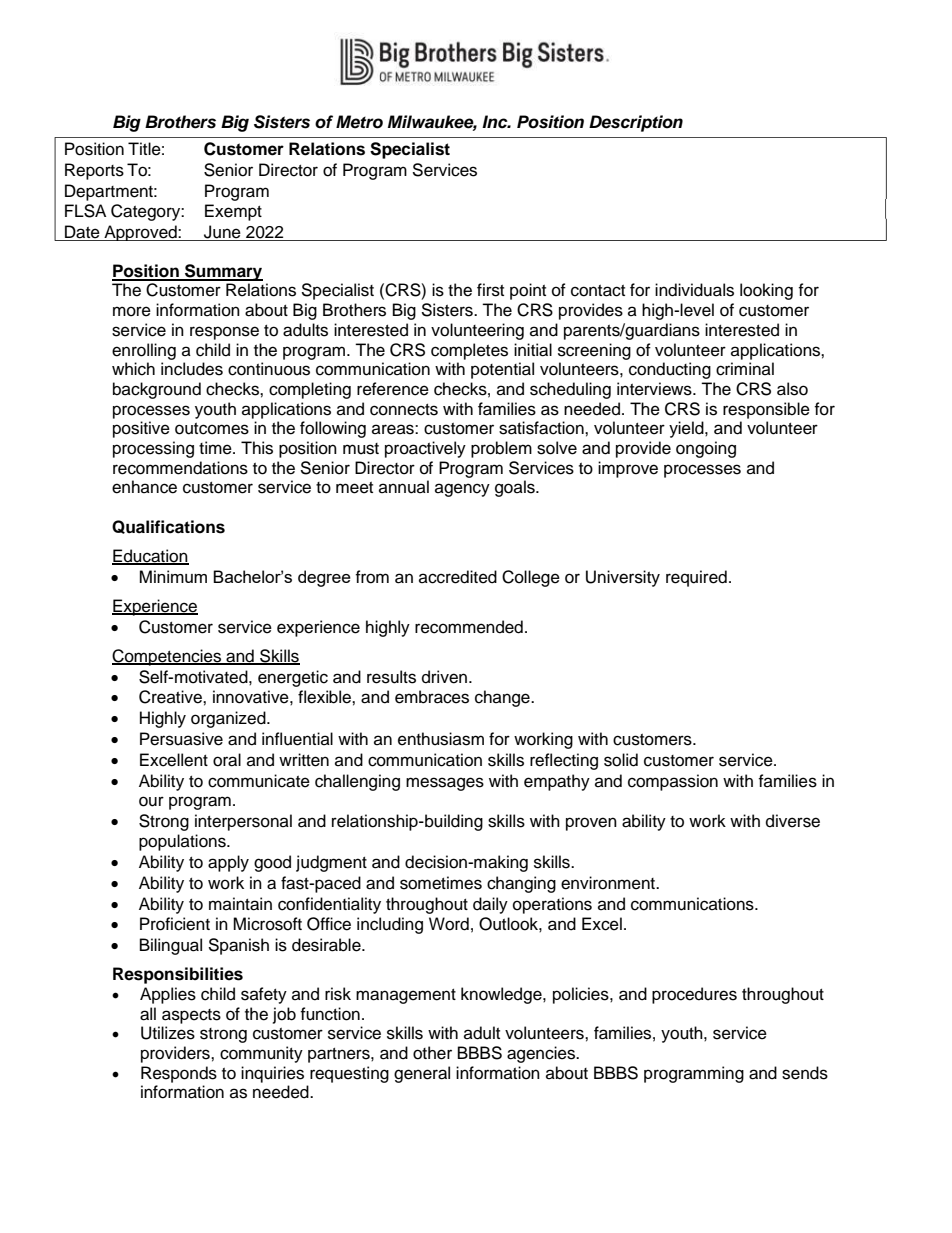 The image size is (952, 1233). What do you see at coordinates (636, 123) in the screenshot?
I see `Description` at bounding box center [636, 123].
